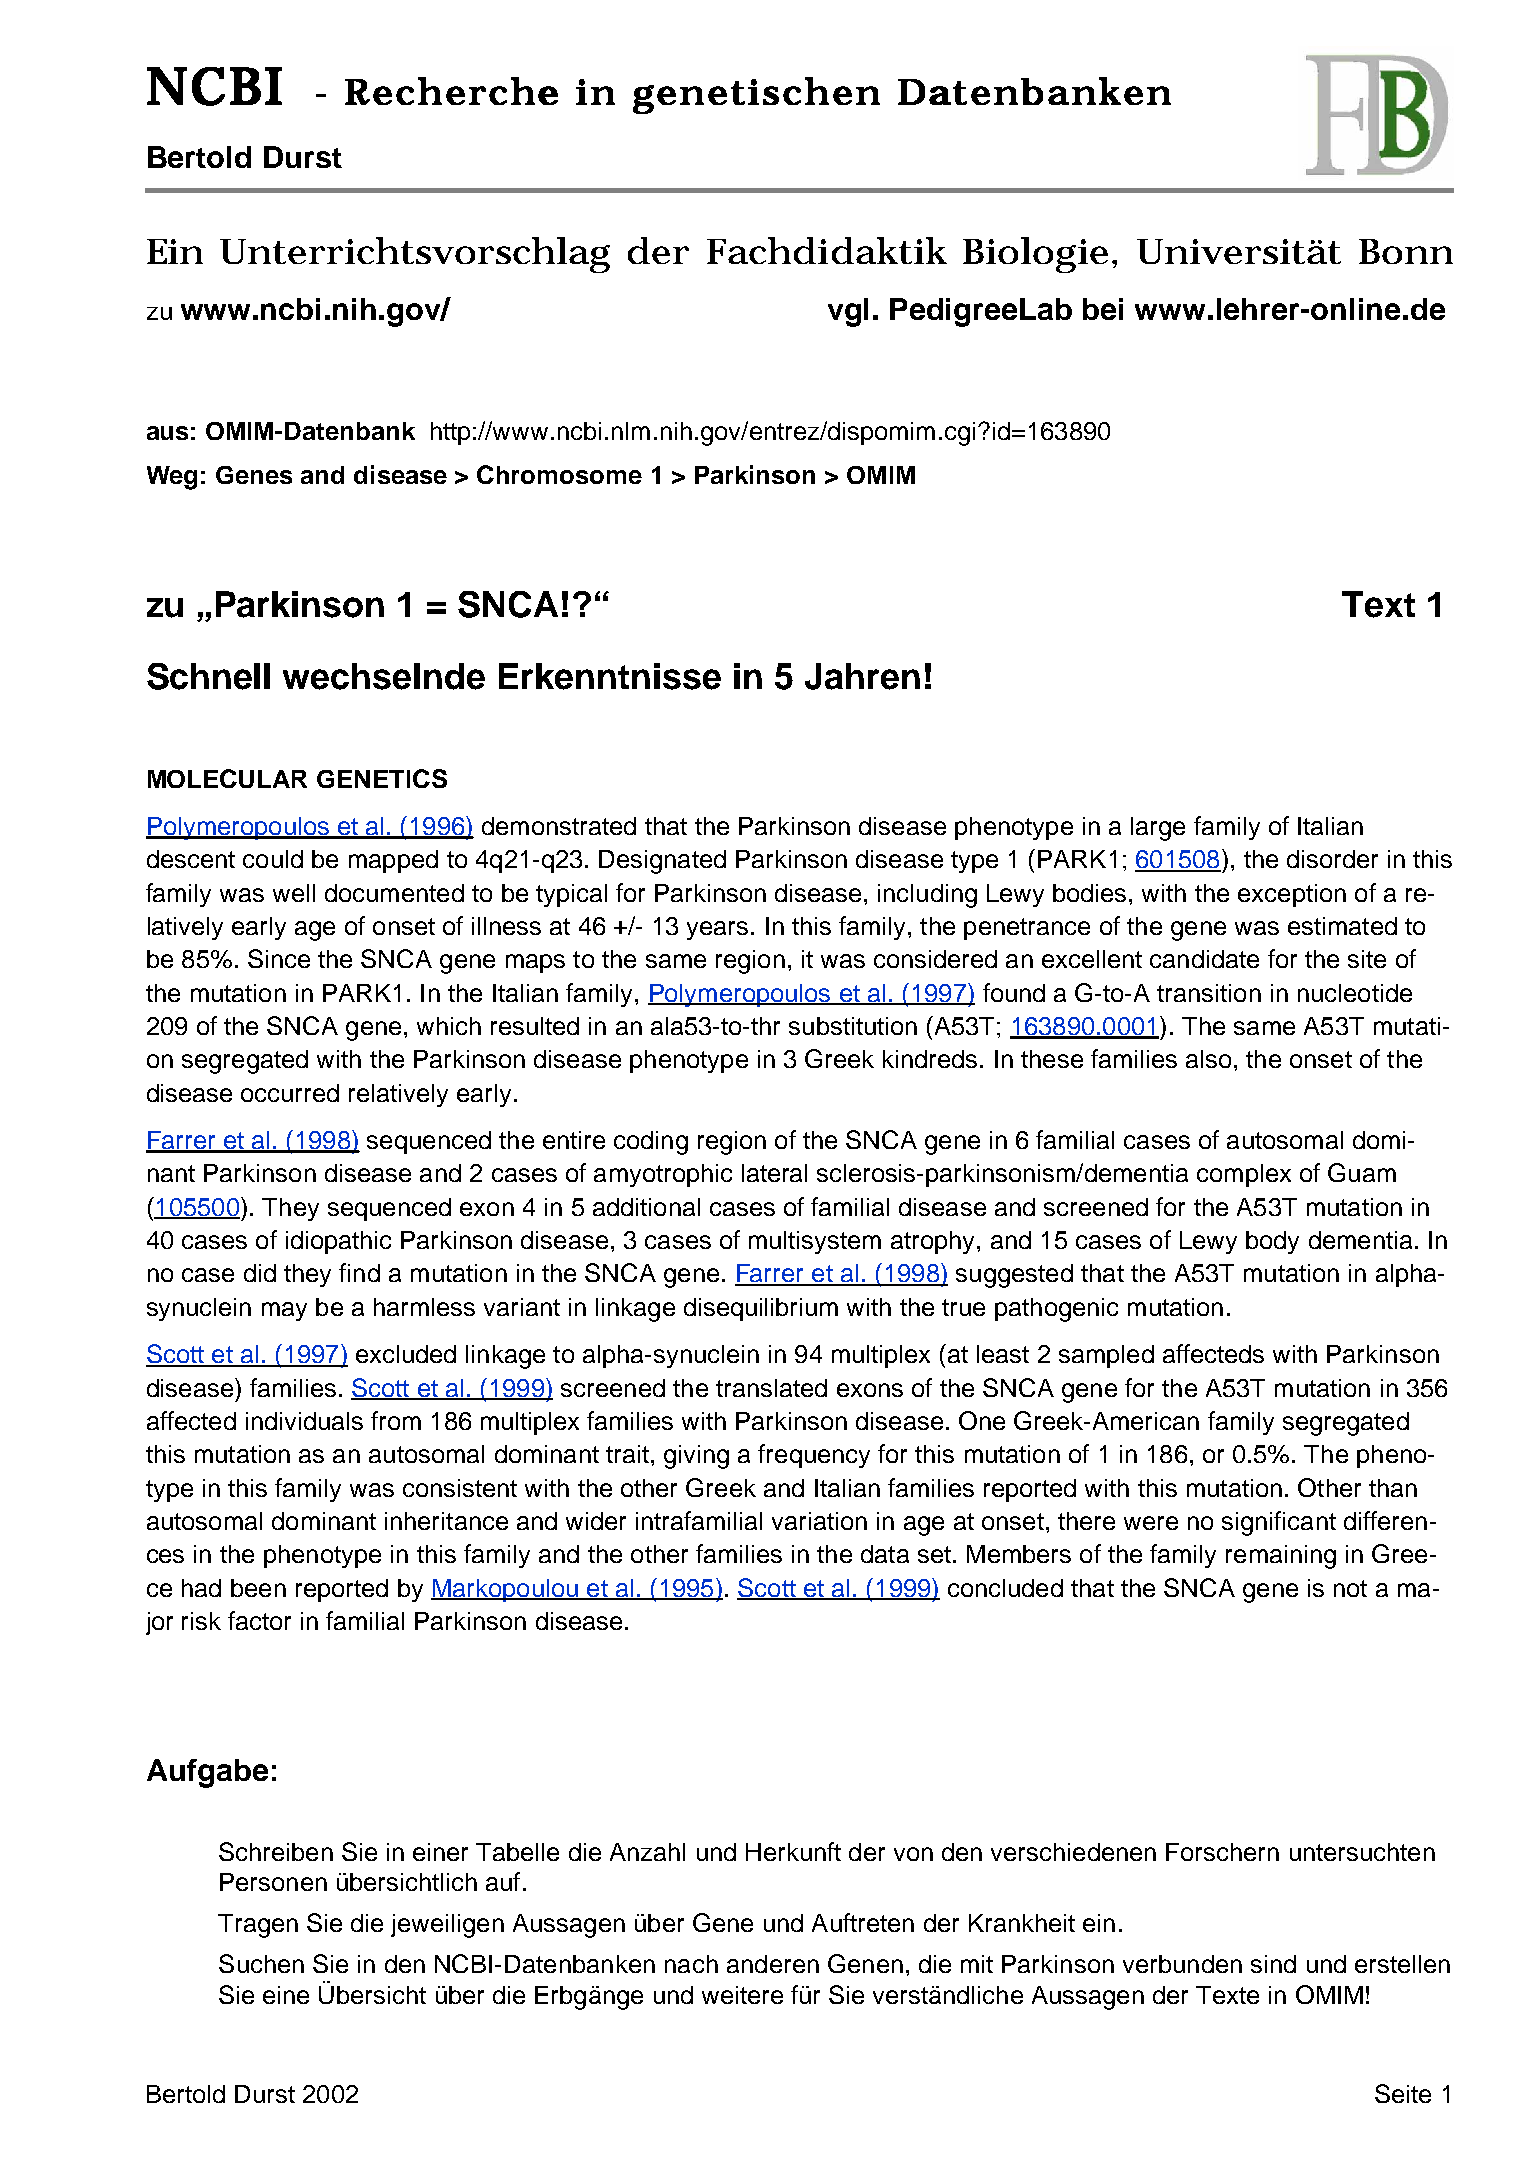  What do you see at coordinates (406, 1354) in the screenshot?
I see `excluded` at bounding box center [406, 1354].
